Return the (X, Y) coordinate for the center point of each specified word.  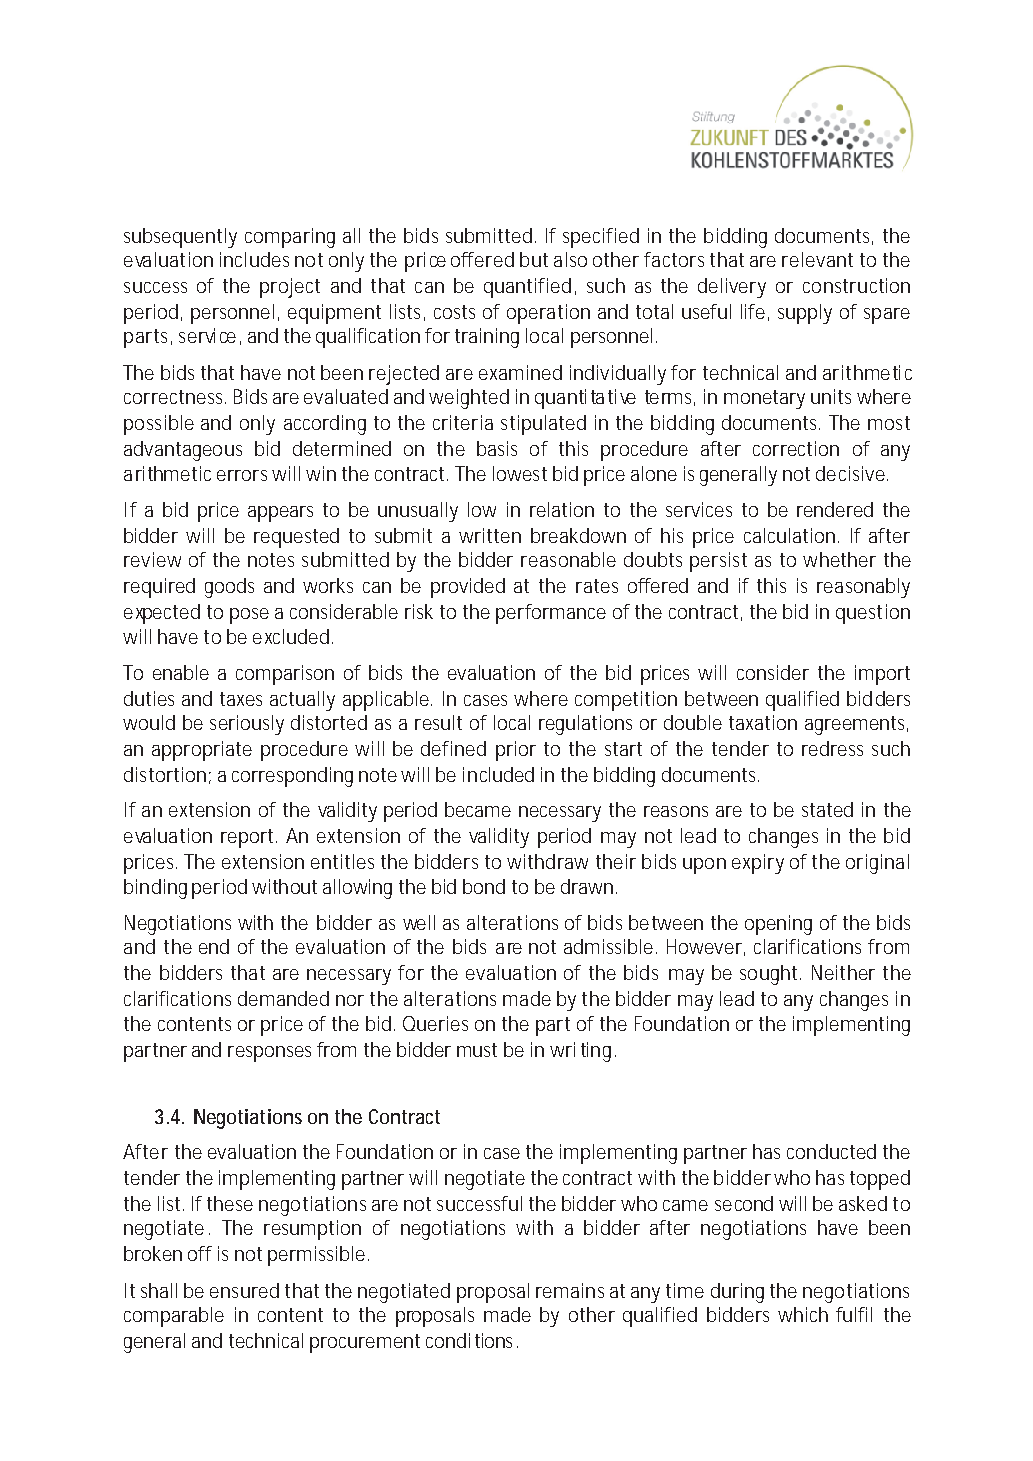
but (534, 259)
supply (805, 314)
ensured (244, 1290)
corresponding (292, 777)
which (803, 1314)
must (477, 1050)
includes (254, 259)
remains (570, 1290)
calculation (791, 535)
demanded (283, 998)
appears (280, 514)
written (490, 535)
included (498, 774)
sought (770, 975)
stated (827, 809)
